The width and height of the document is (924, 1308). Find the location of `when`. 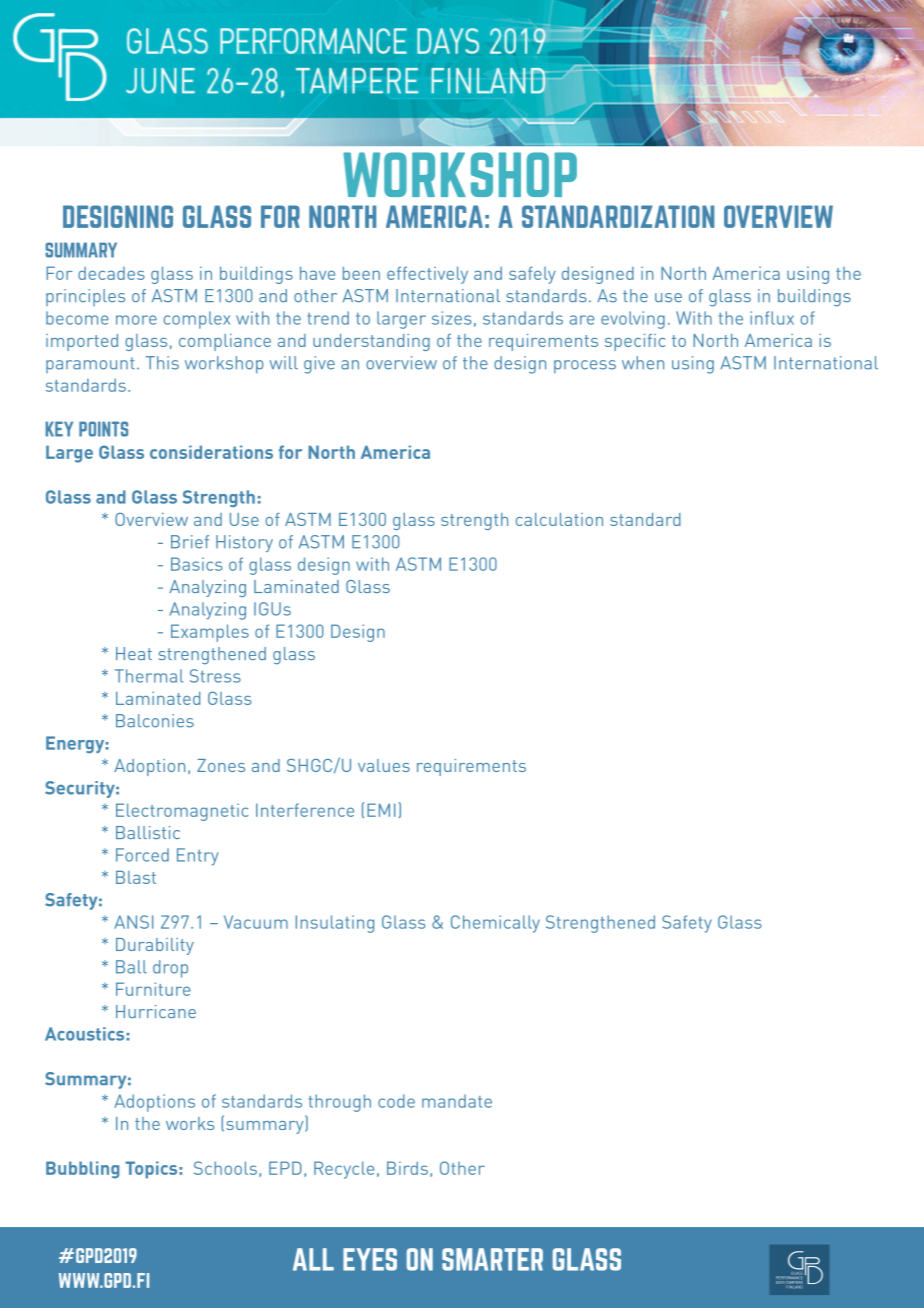

when is located at coordinates (643, 363).
